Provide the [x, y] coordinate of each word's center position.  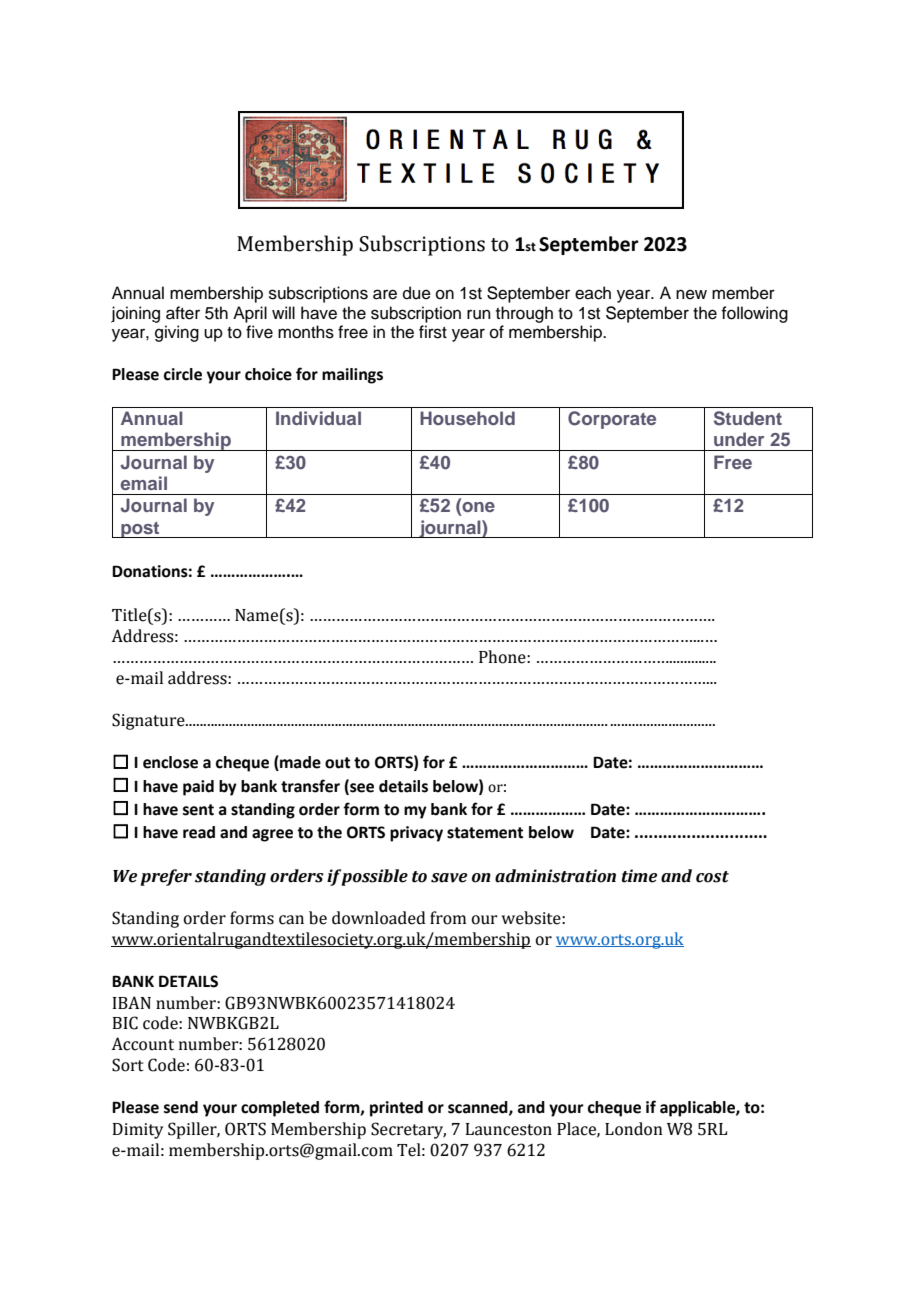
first [433, 332]
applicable [698, 1109]
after [183, 313]
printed [396, 1109]
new [691, 294]
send [181, 1107]
